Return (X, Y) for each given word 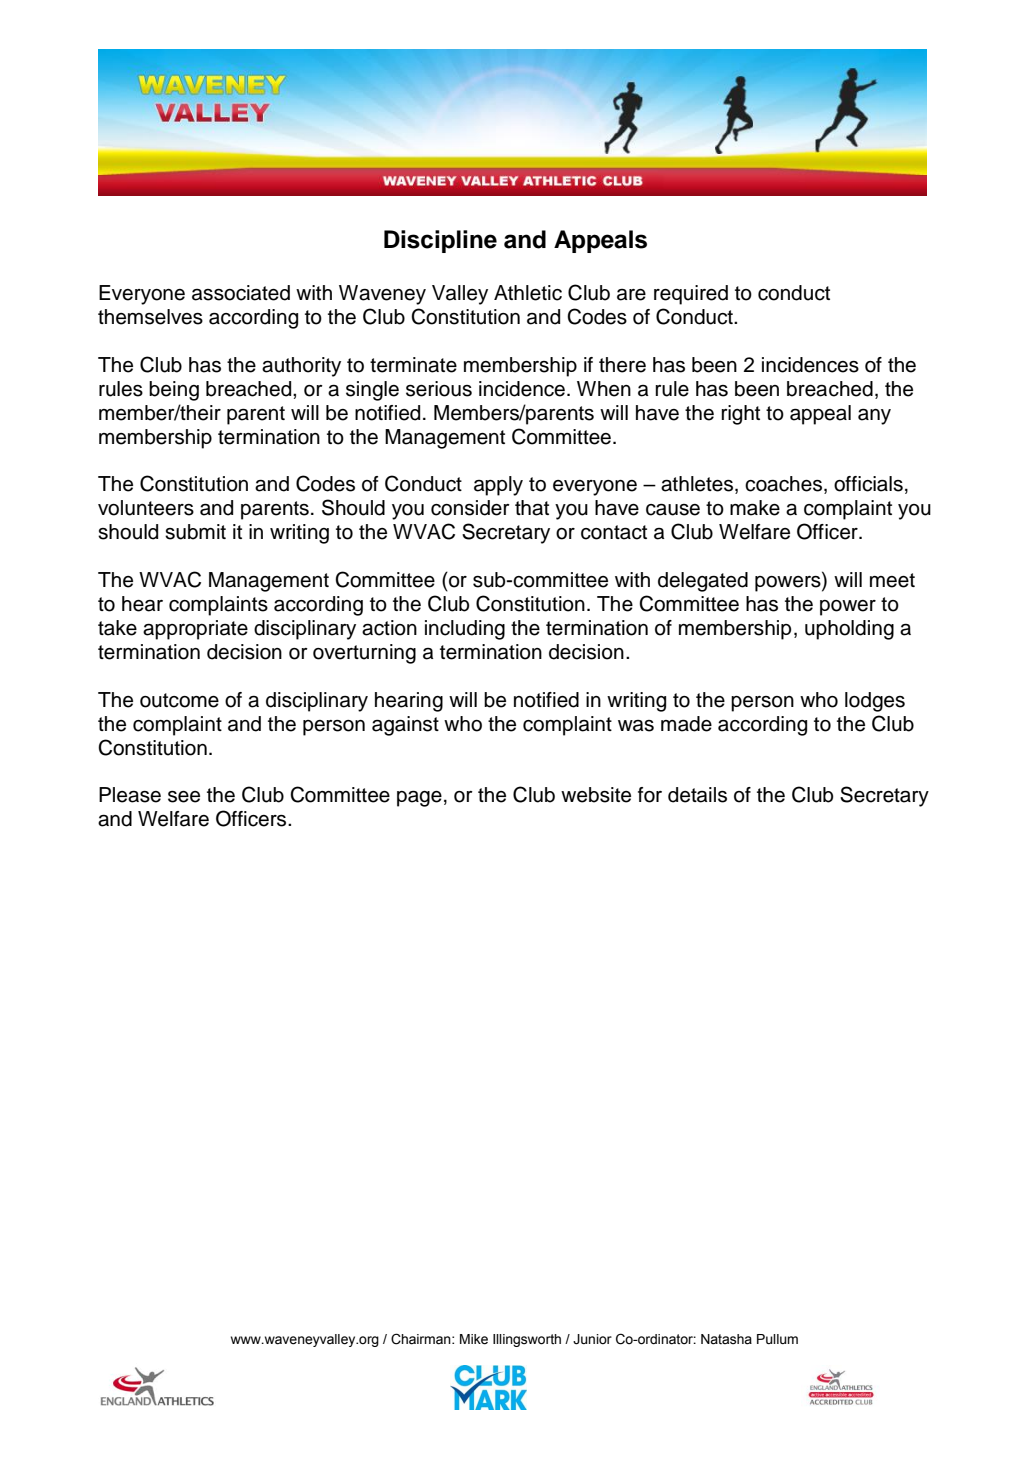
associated (241, 293)
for (650, 795)
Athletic (528, 293)
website (596, 795)
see (184, 797)
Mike (474, 1339)
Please (130, 795)
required (691, 295)
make (755, 508)
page (419, 798)
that (532, 508)
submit (195, 532)
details (697, 795)
